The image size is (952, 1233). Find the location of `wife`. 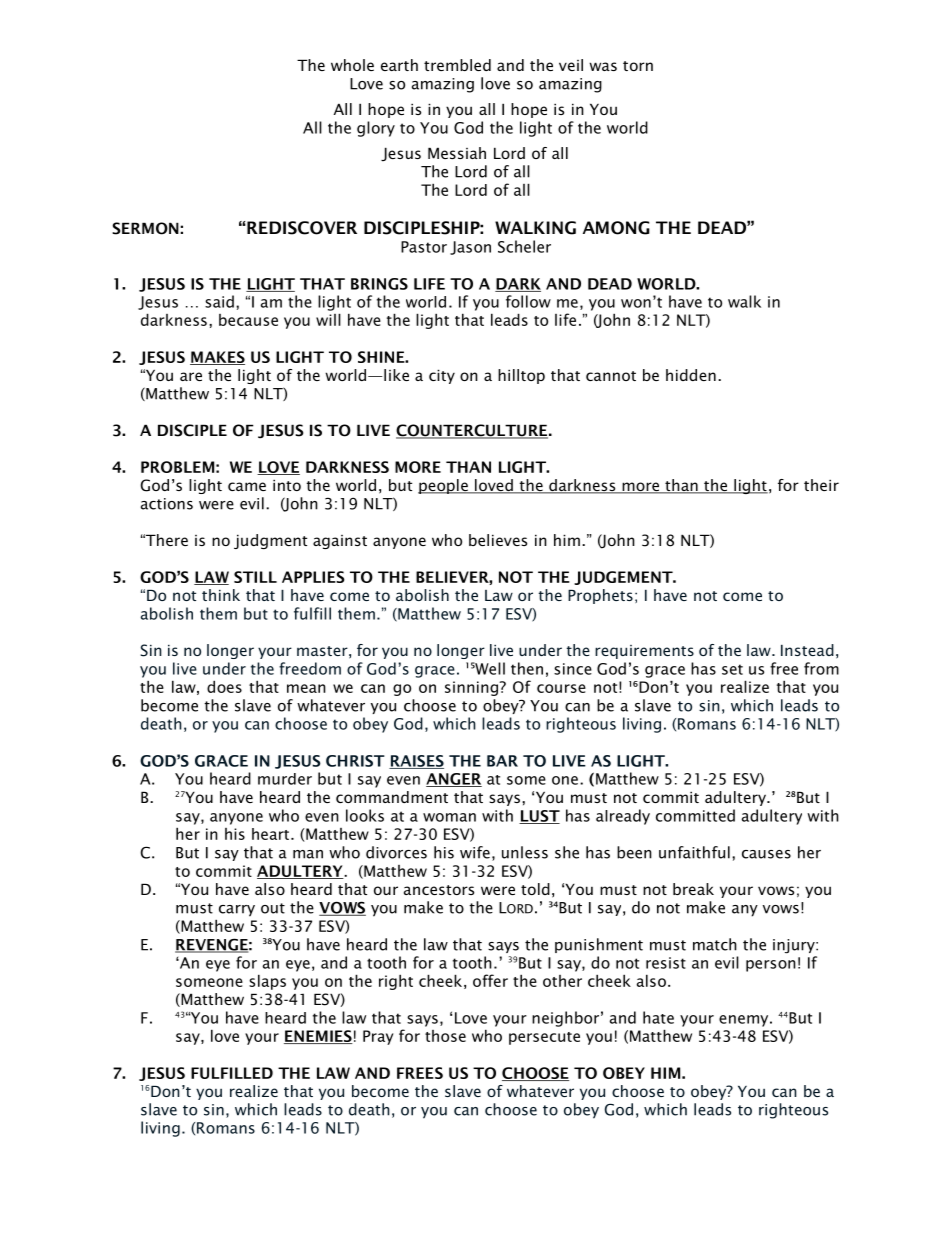

wife is located at coordinates (475, 852).
